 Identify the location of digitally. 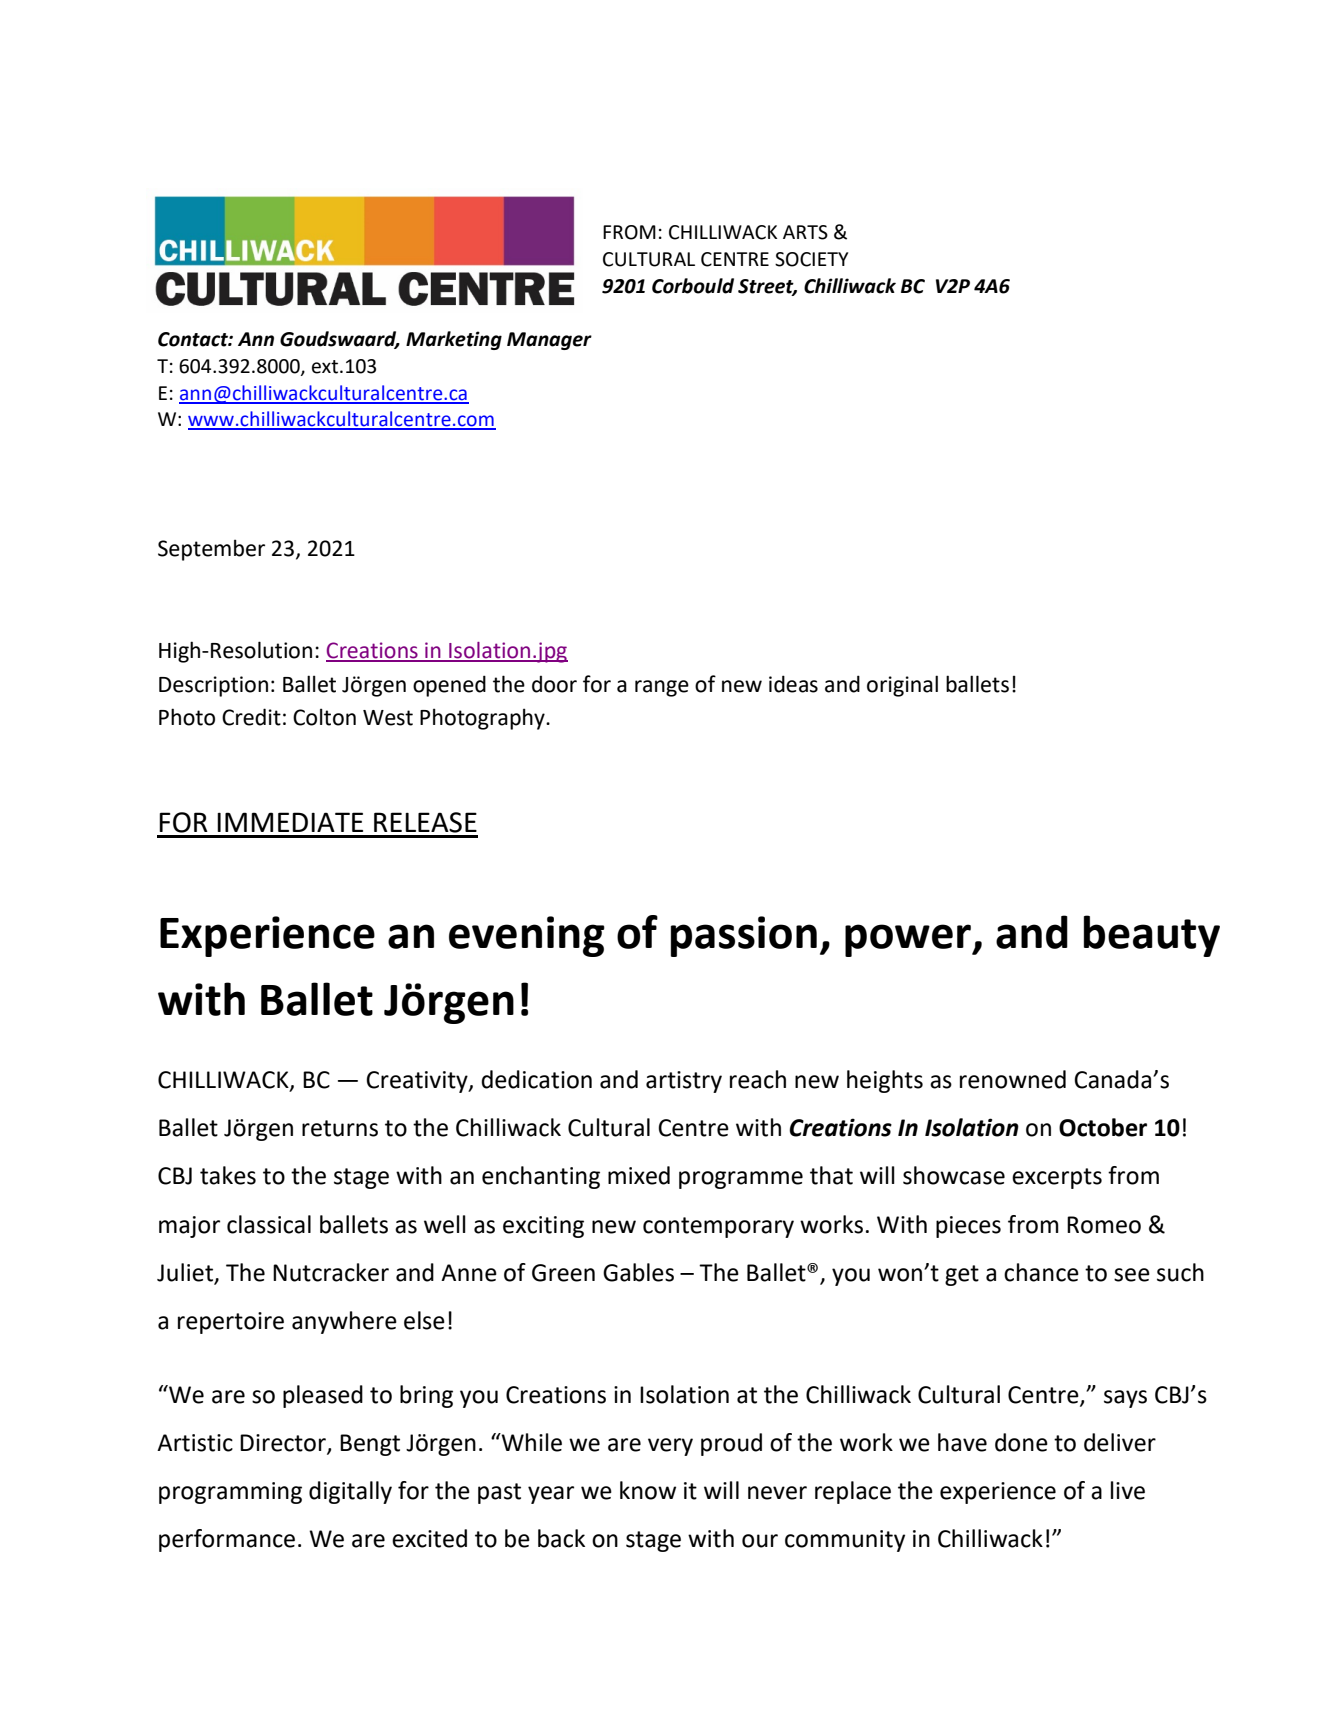
(350, 1492).
